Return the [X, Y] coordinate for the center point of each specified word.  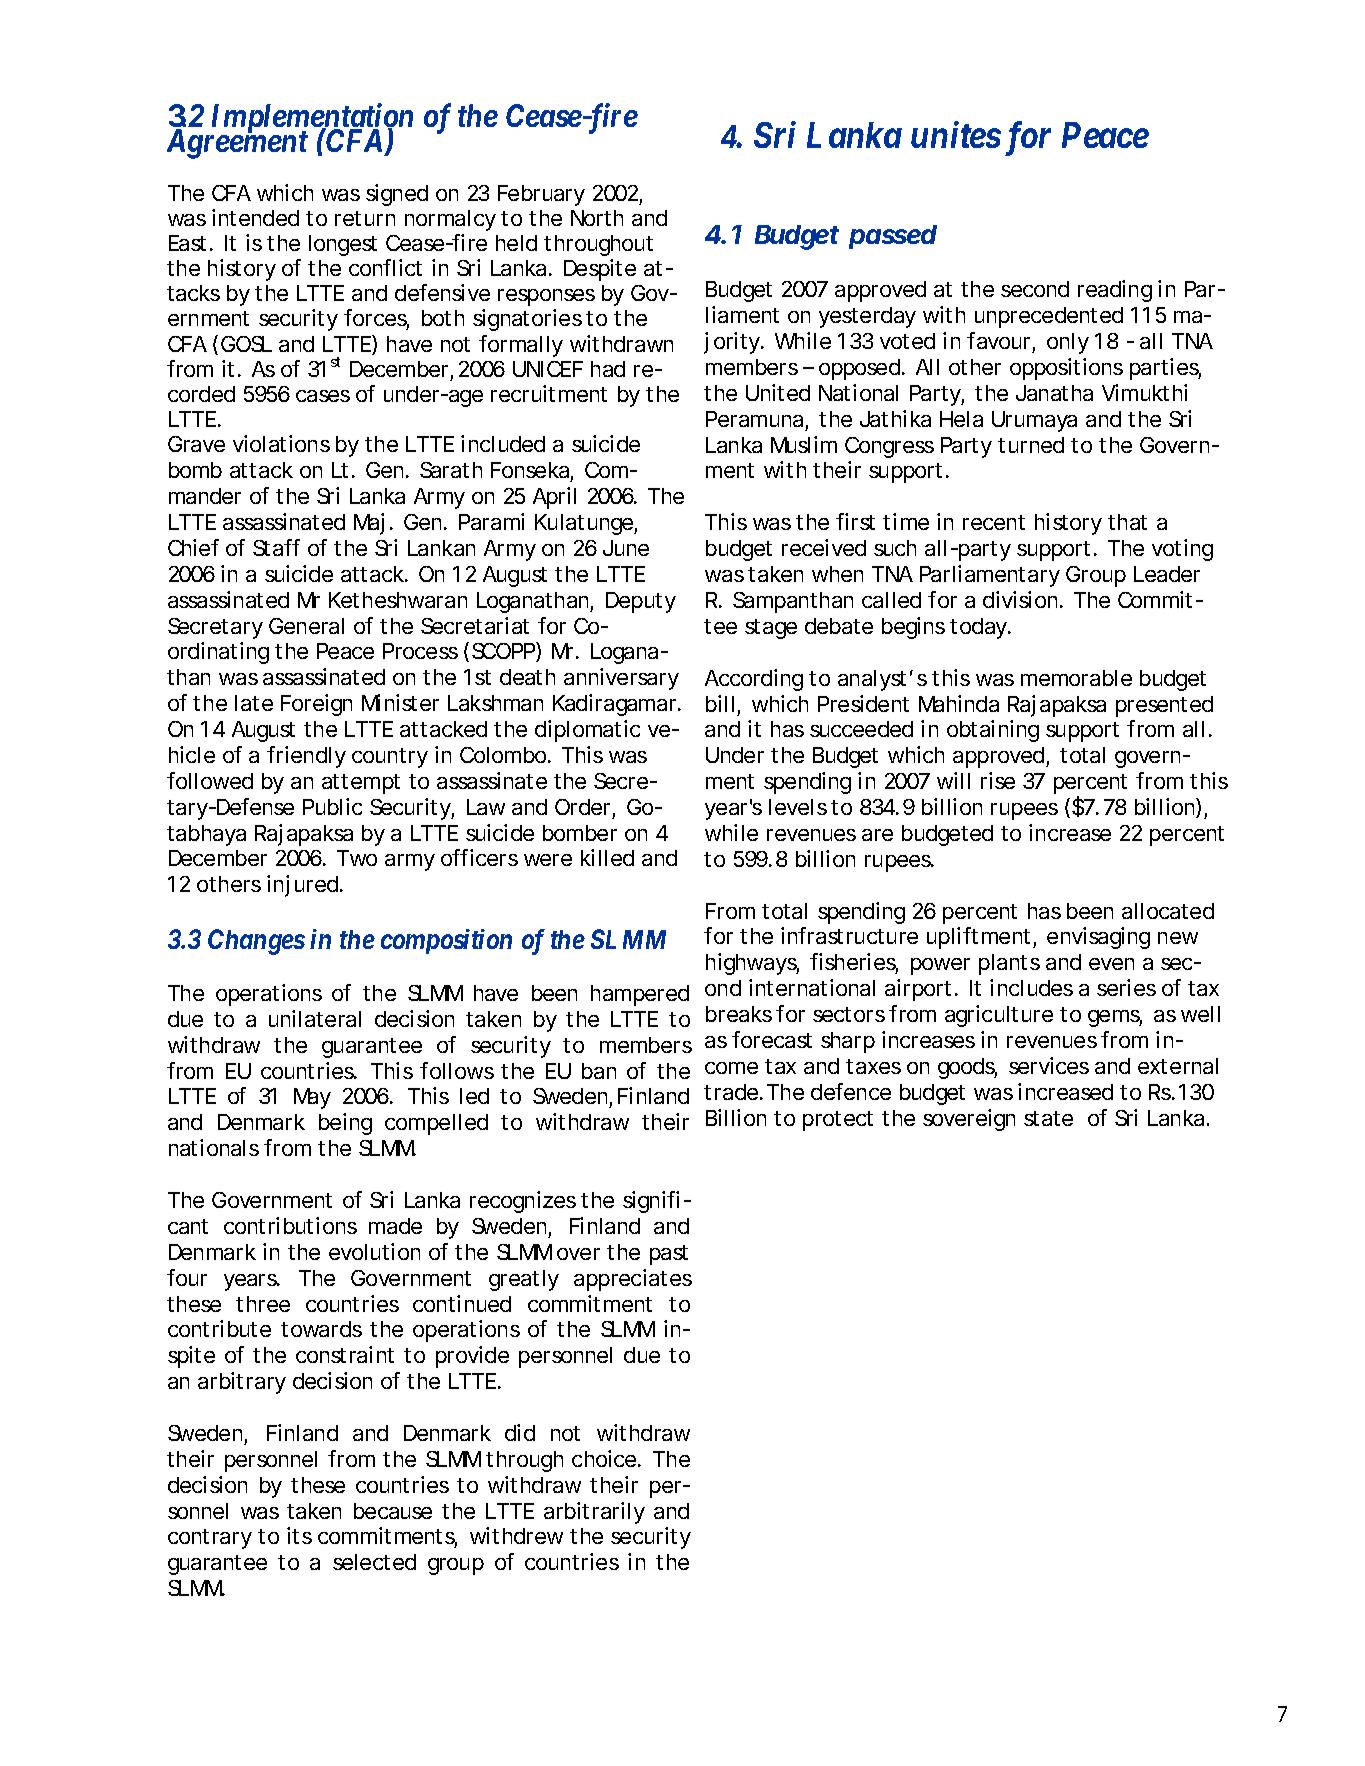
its [299, 1535]
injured [302, 886]
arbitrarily [594, 1513]
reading [1115, 291]
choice [604, 1458]
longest [343, 245]
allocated [1168, 911]
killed [607, 857]
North [597, 218]
